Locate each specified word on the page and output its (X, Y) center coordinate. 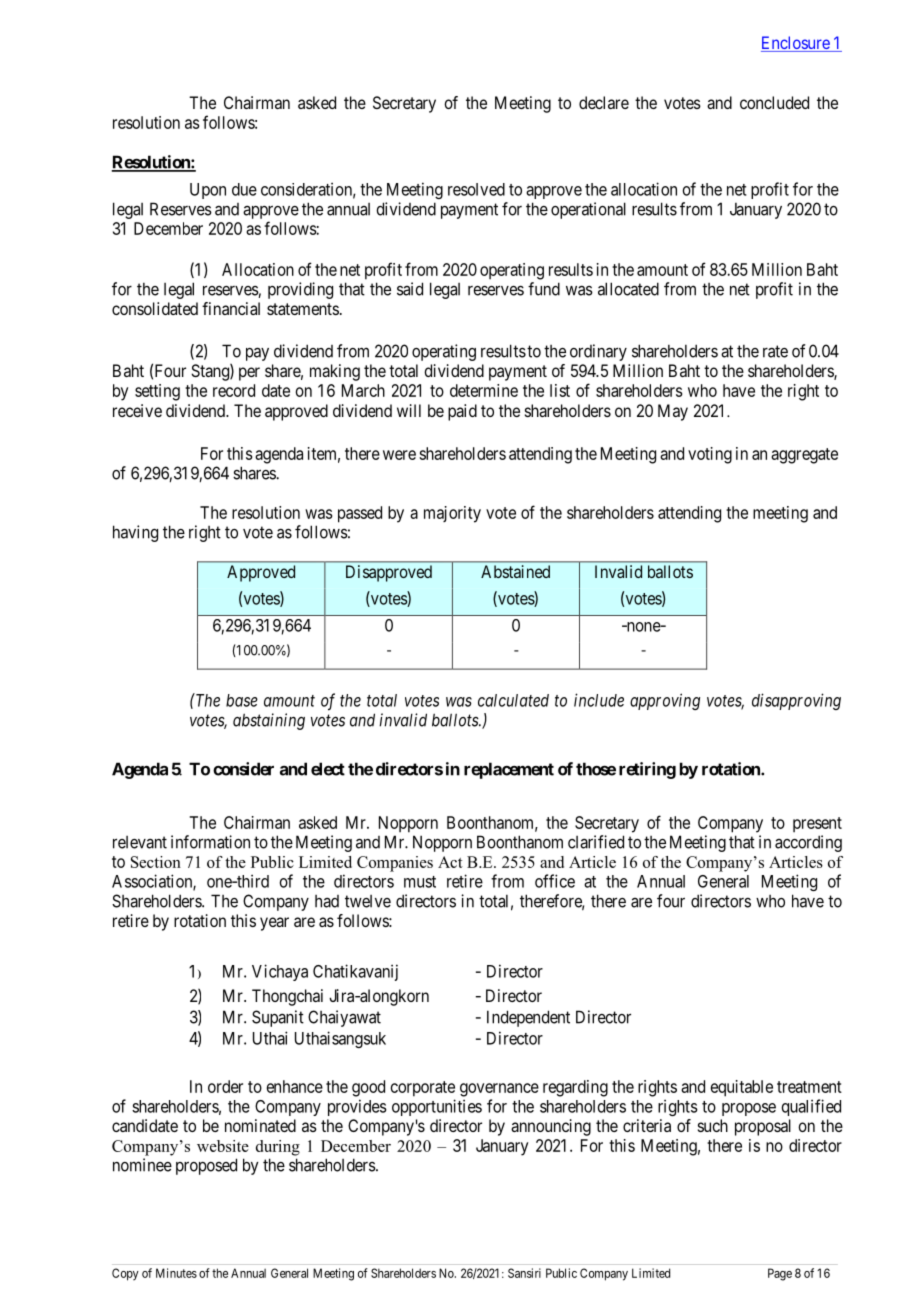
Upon (208, 191)
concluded (774, 102)
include (599, 700)
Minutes (176, 1273)
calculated (513, 700)
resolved (476, 189)
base (242, 700)
